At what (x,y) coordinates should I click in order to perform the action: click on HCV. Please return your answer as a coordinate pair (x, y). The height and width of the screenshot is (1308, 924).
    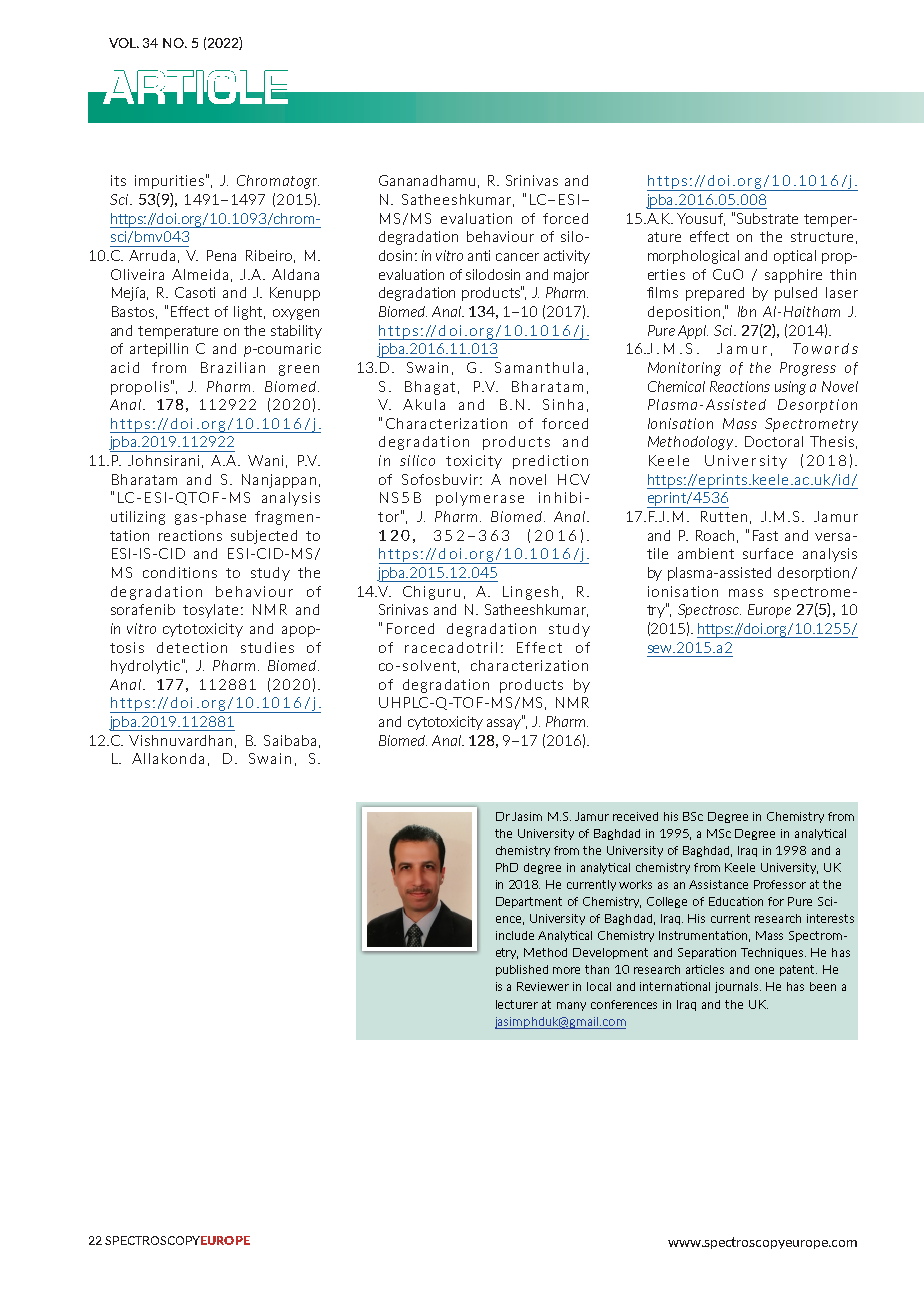
    Looking at the image, I should click on (574, 479).
